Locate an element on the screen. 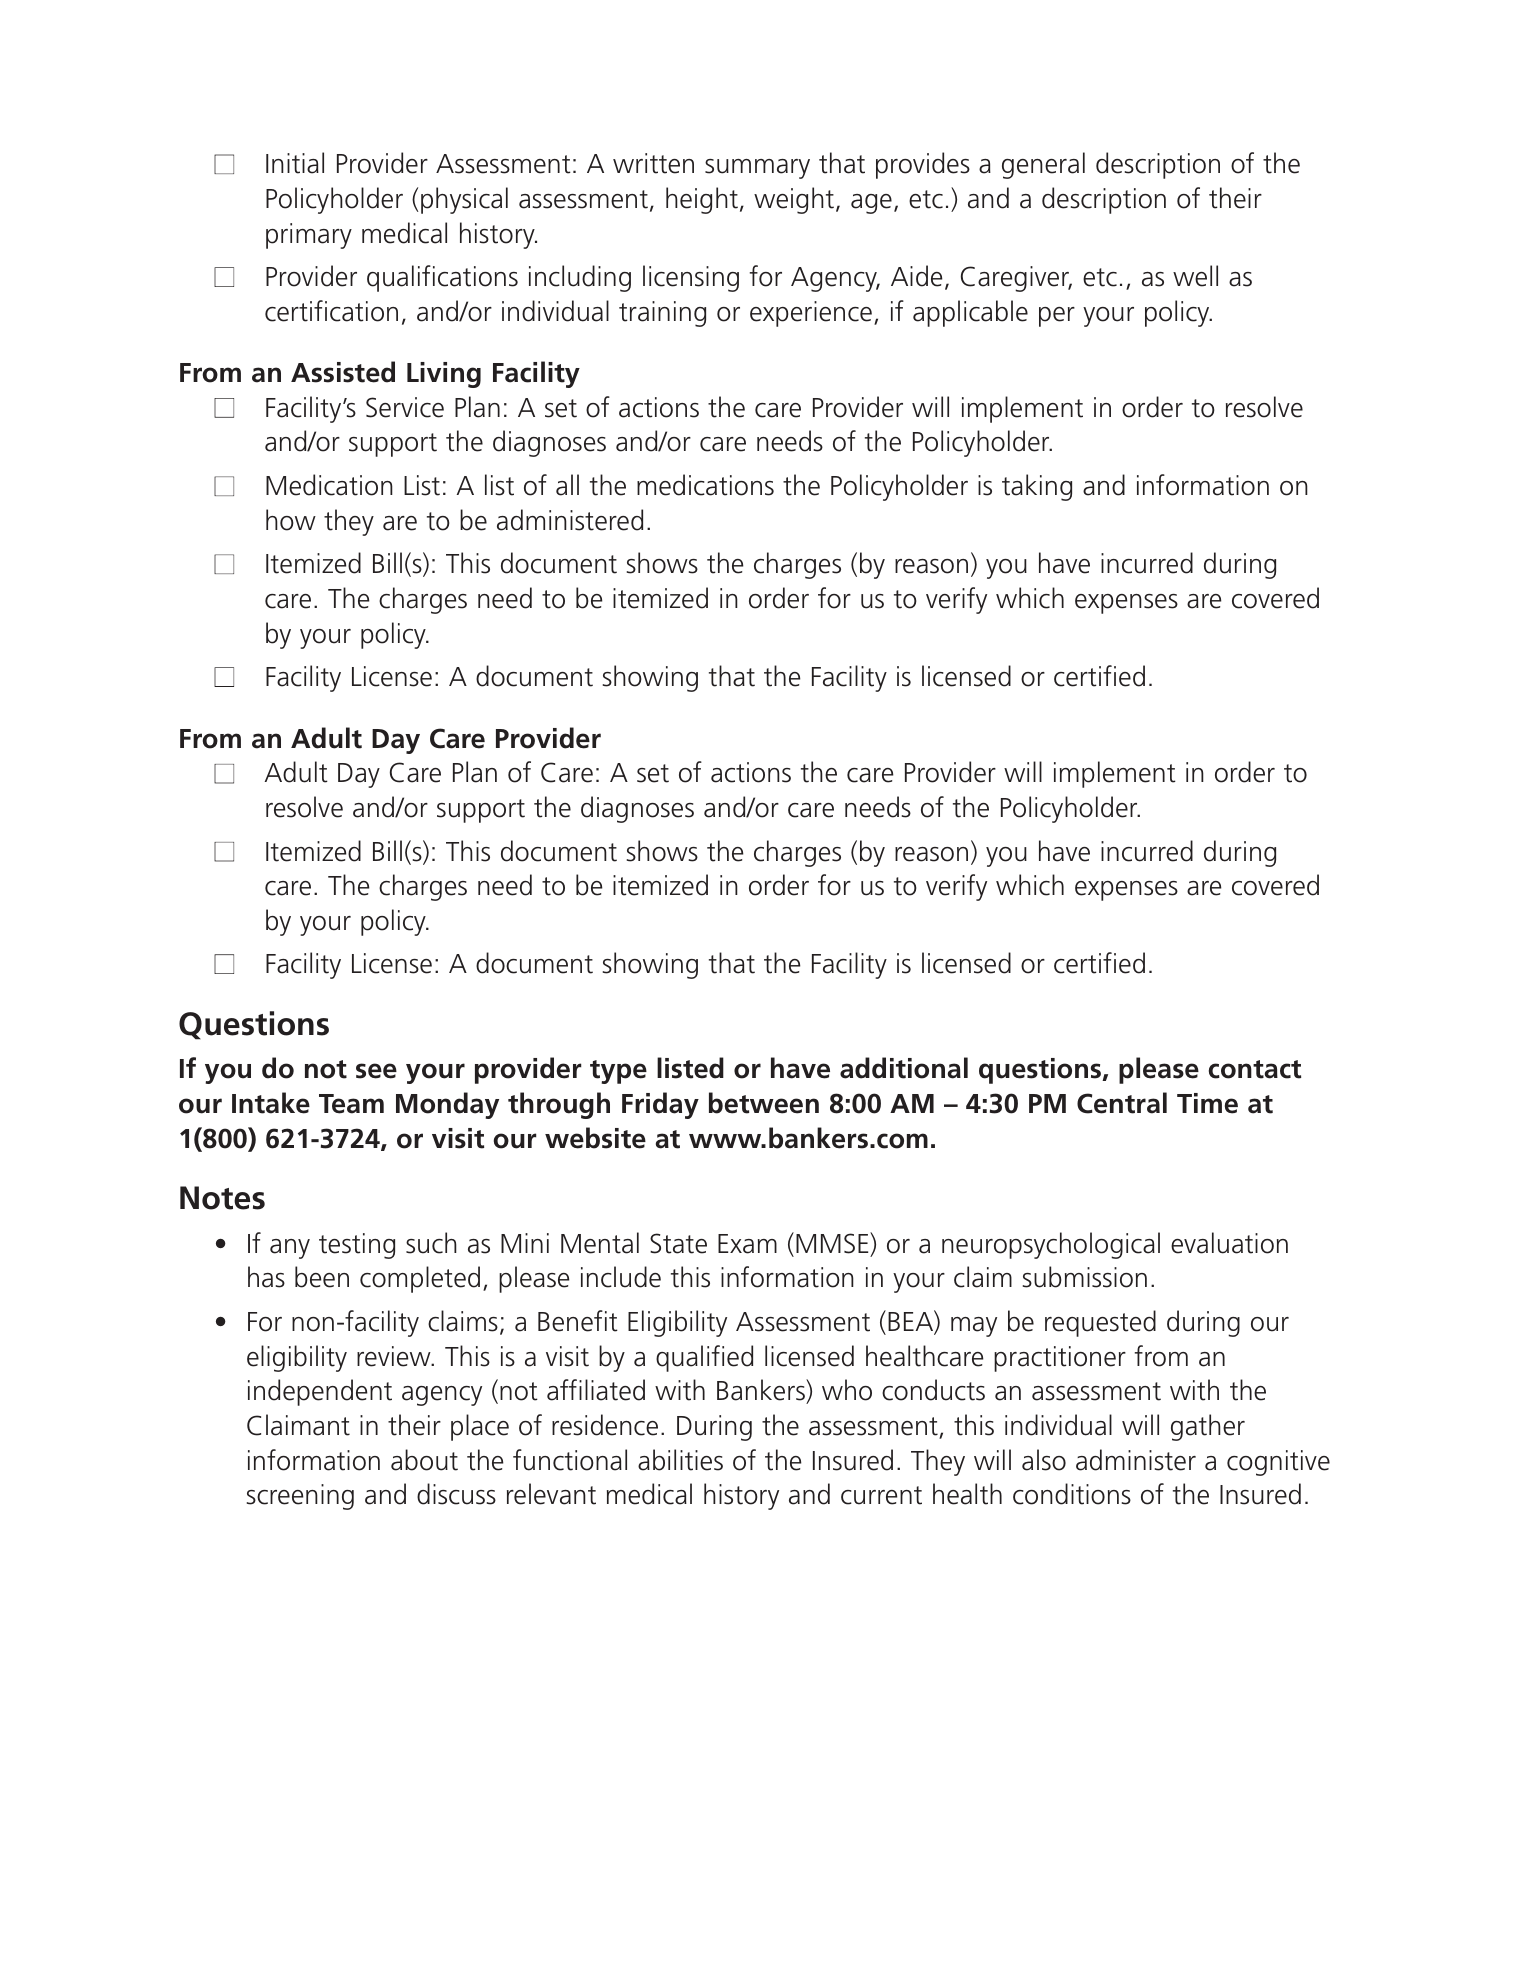 The width and height of the screenshot is (1515, 1961). gather is located at coordinates (1208, 1427).
